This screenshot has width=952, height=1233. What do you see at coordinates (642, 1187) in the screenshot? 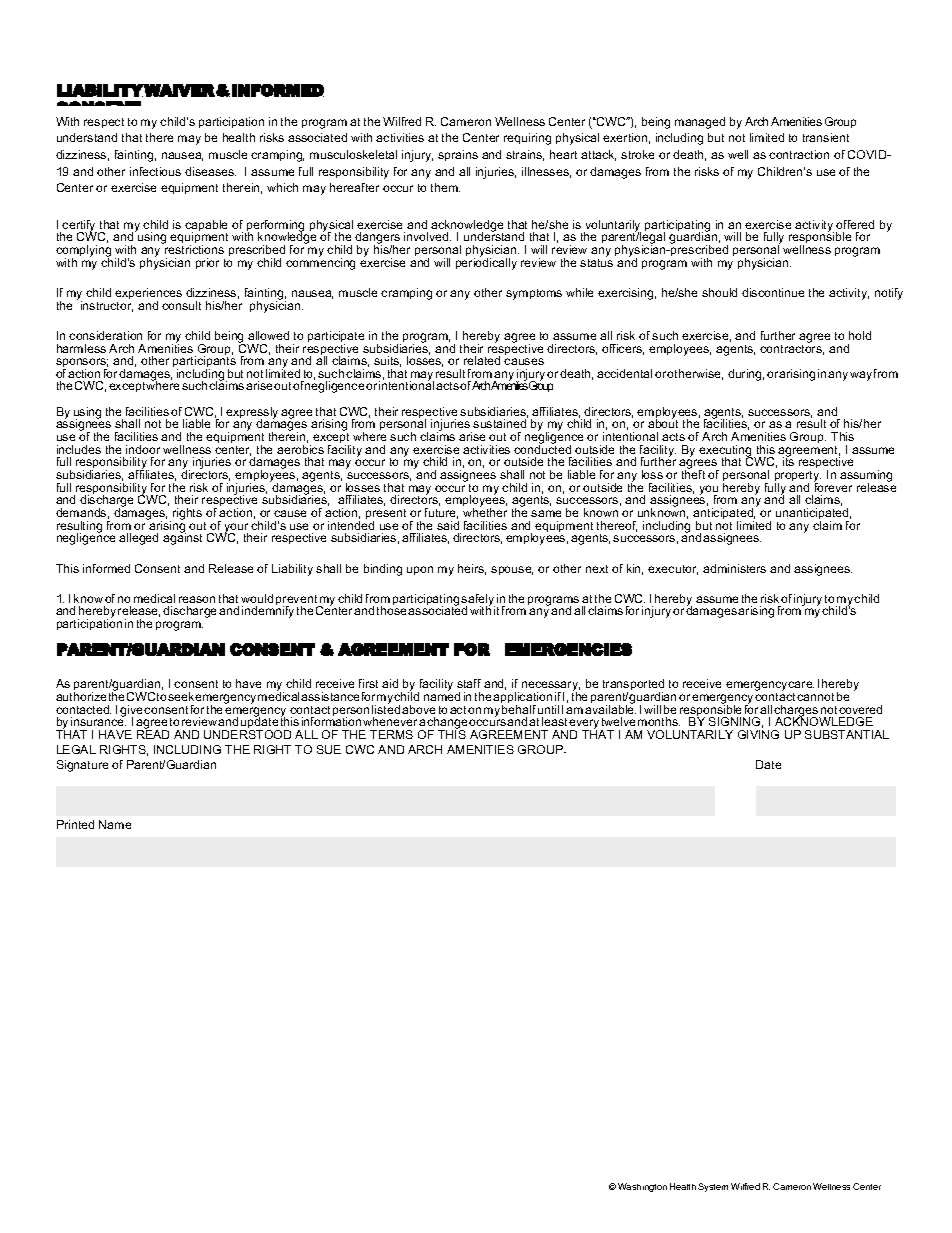
I see `Washington` at bounding box center [642, 1187].
